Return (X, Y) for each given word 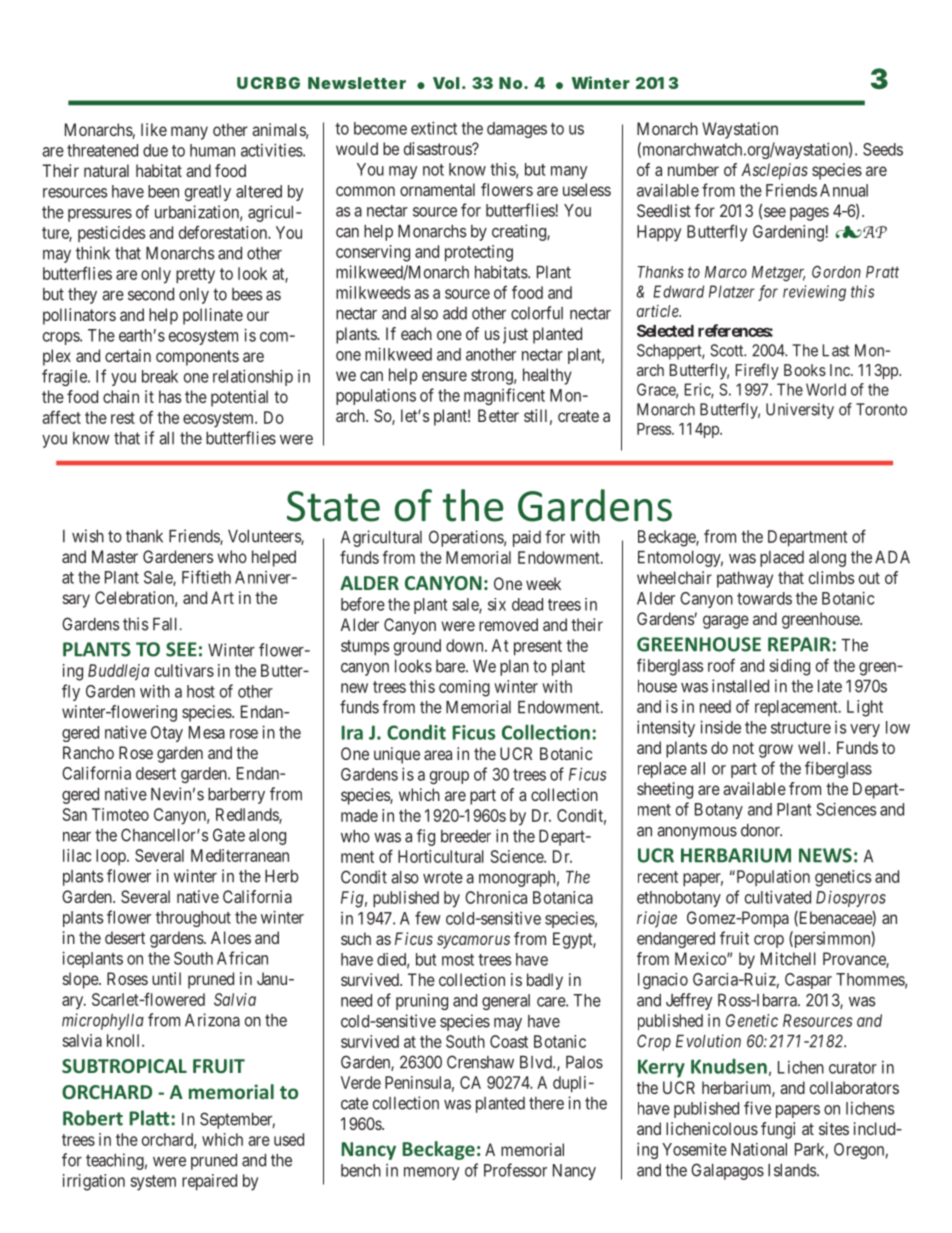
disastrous (438, 148)
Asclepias (774, 171)
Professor (515, 1170)
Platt (150, 1118)
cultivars (184, 670)
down (466, 645)
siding (790, 667)
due (155, 150)
